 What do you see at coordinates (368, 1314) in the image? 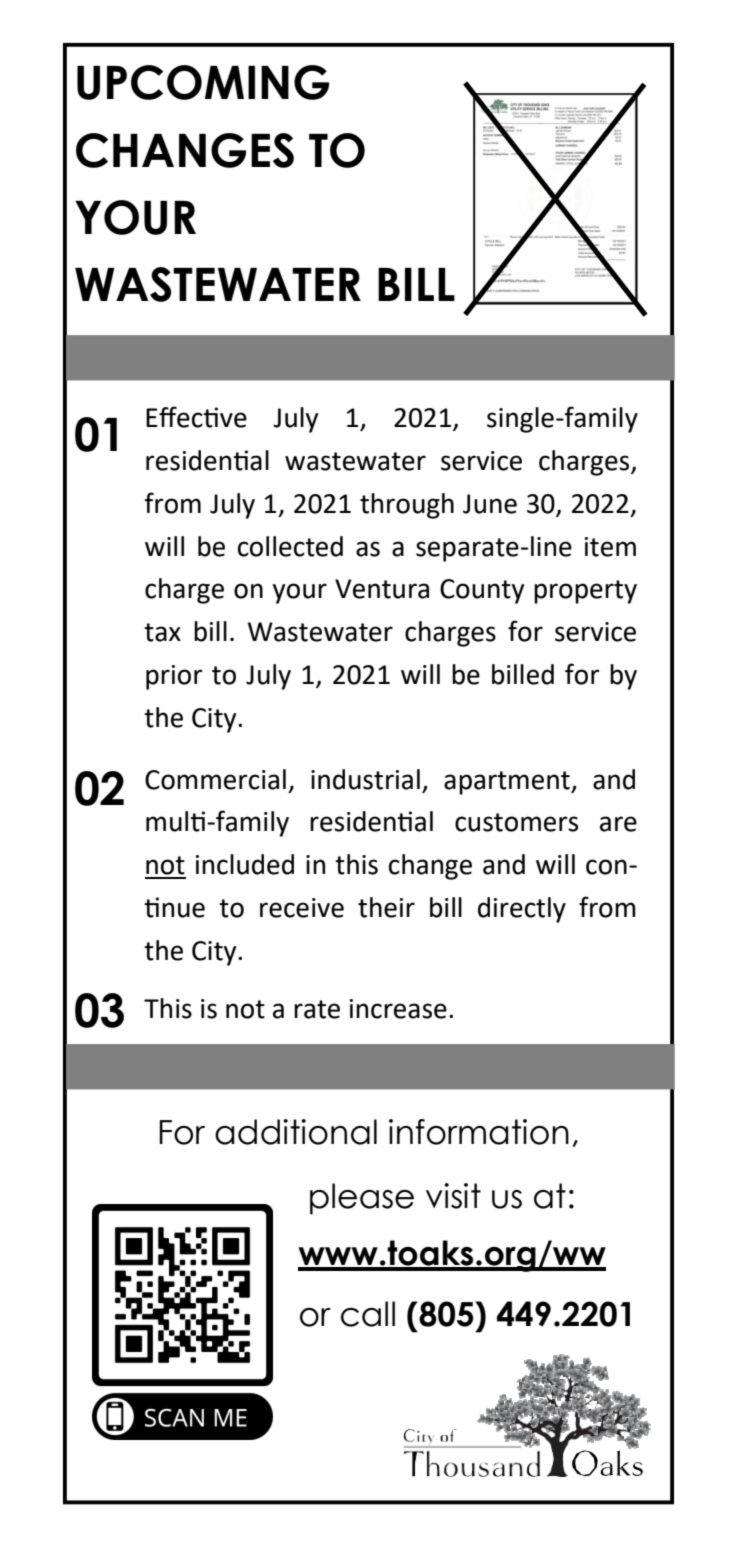
I see `call` at bounding box center [368, 1314].
